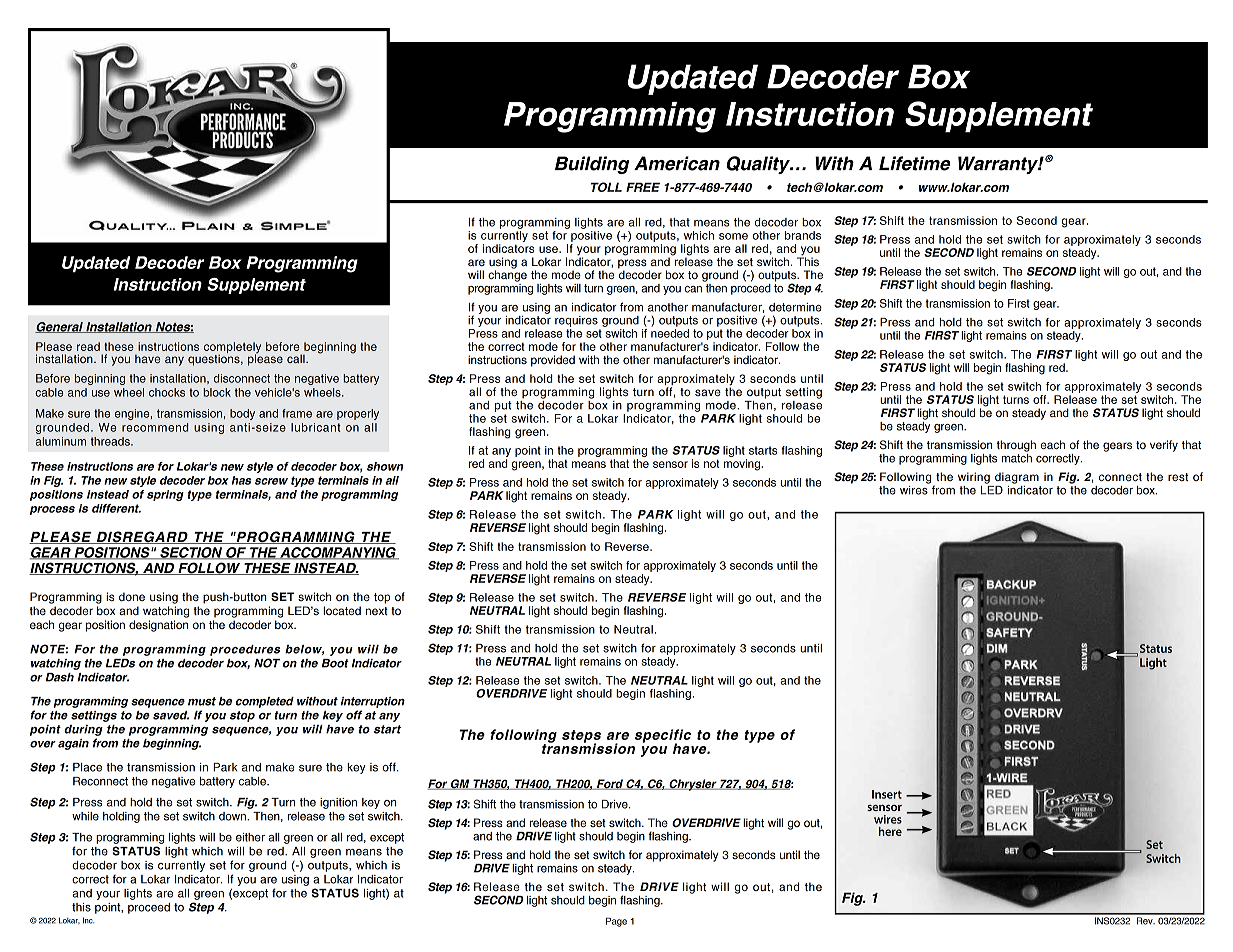  I want to click on Lifetime, so click(915, 163).
